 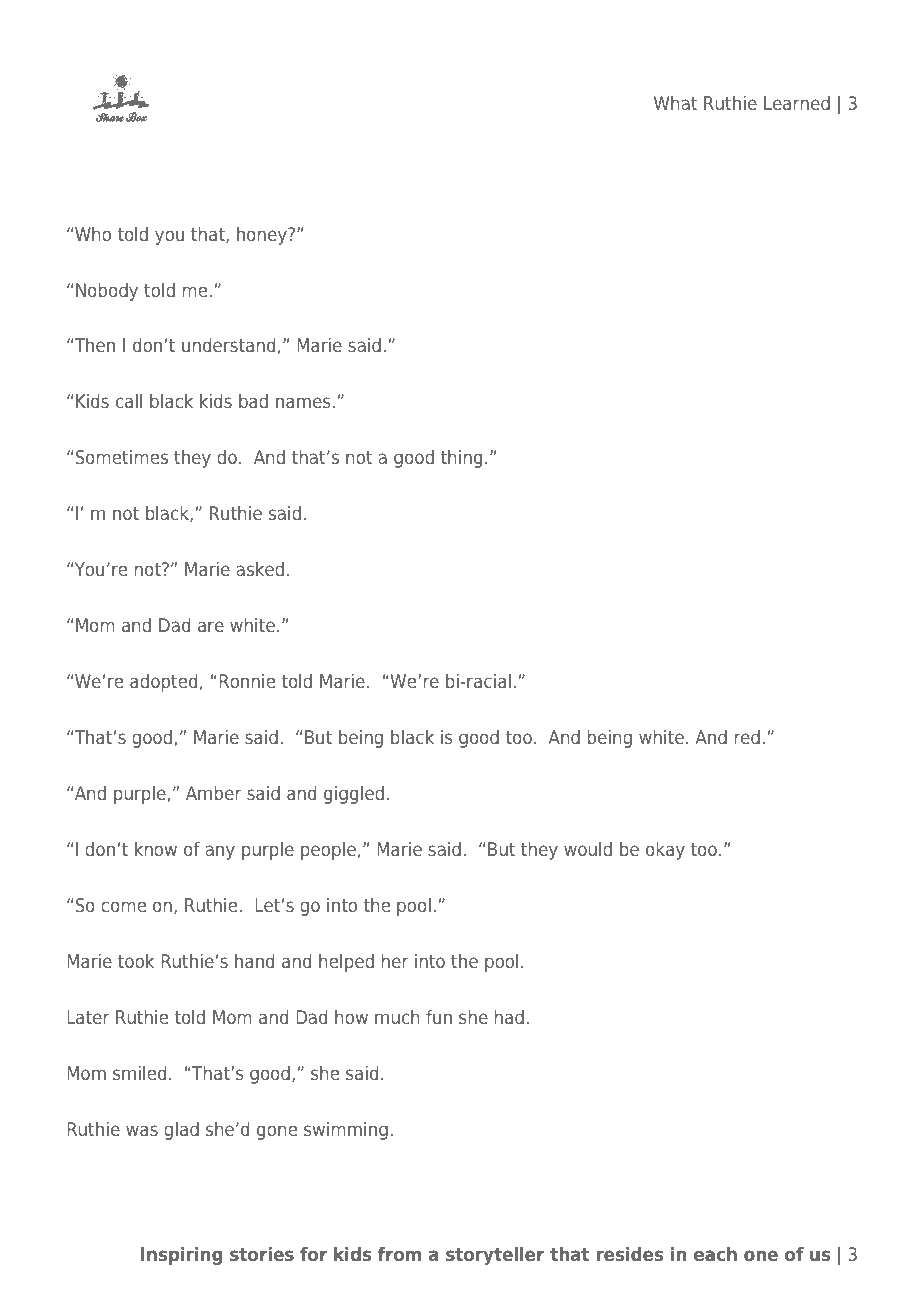 What do you see at coordinates (675, 103) in the screenshot?
I see `What` at bounding box center [675, 103].
